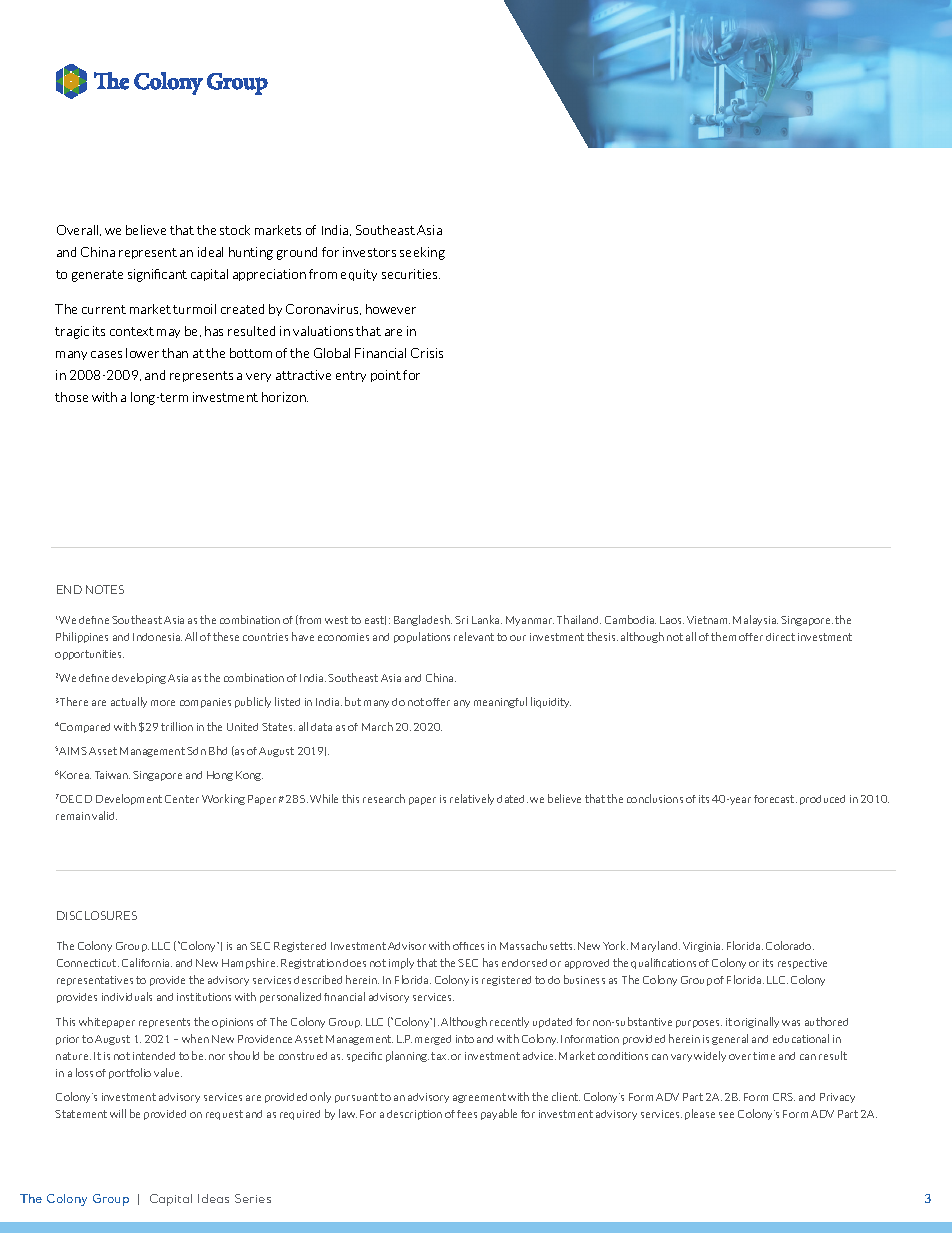  I want to click on Sri, so click(461, 620).
